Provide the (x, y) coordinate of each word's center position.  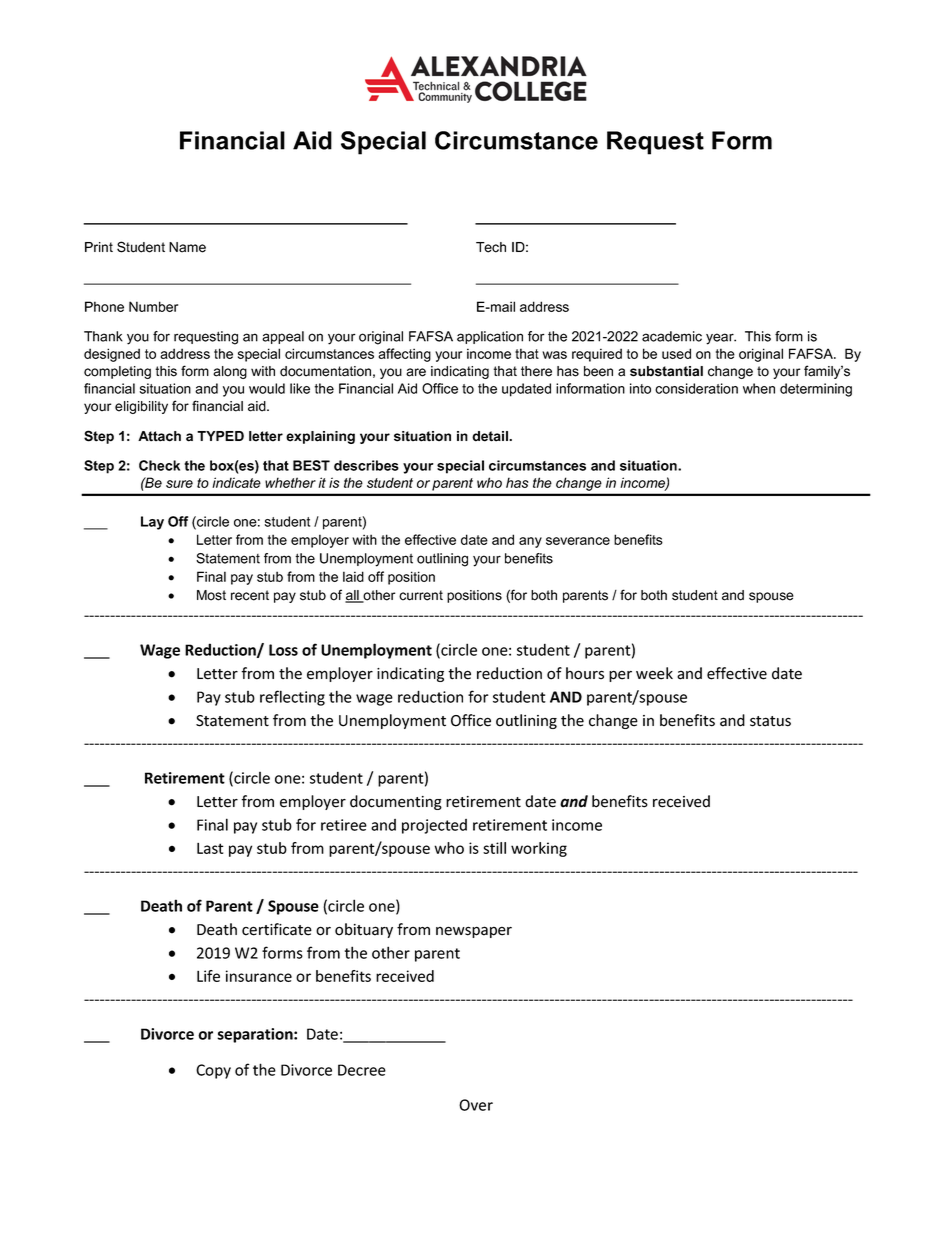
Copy (213, 1071)
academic (672, 336)
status (770, 721)
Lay (152, 523)
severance (578, 541)
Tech (491, 247)
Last (210, 848)
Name (187, 247)
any (530, 542)
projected (434, 826)
